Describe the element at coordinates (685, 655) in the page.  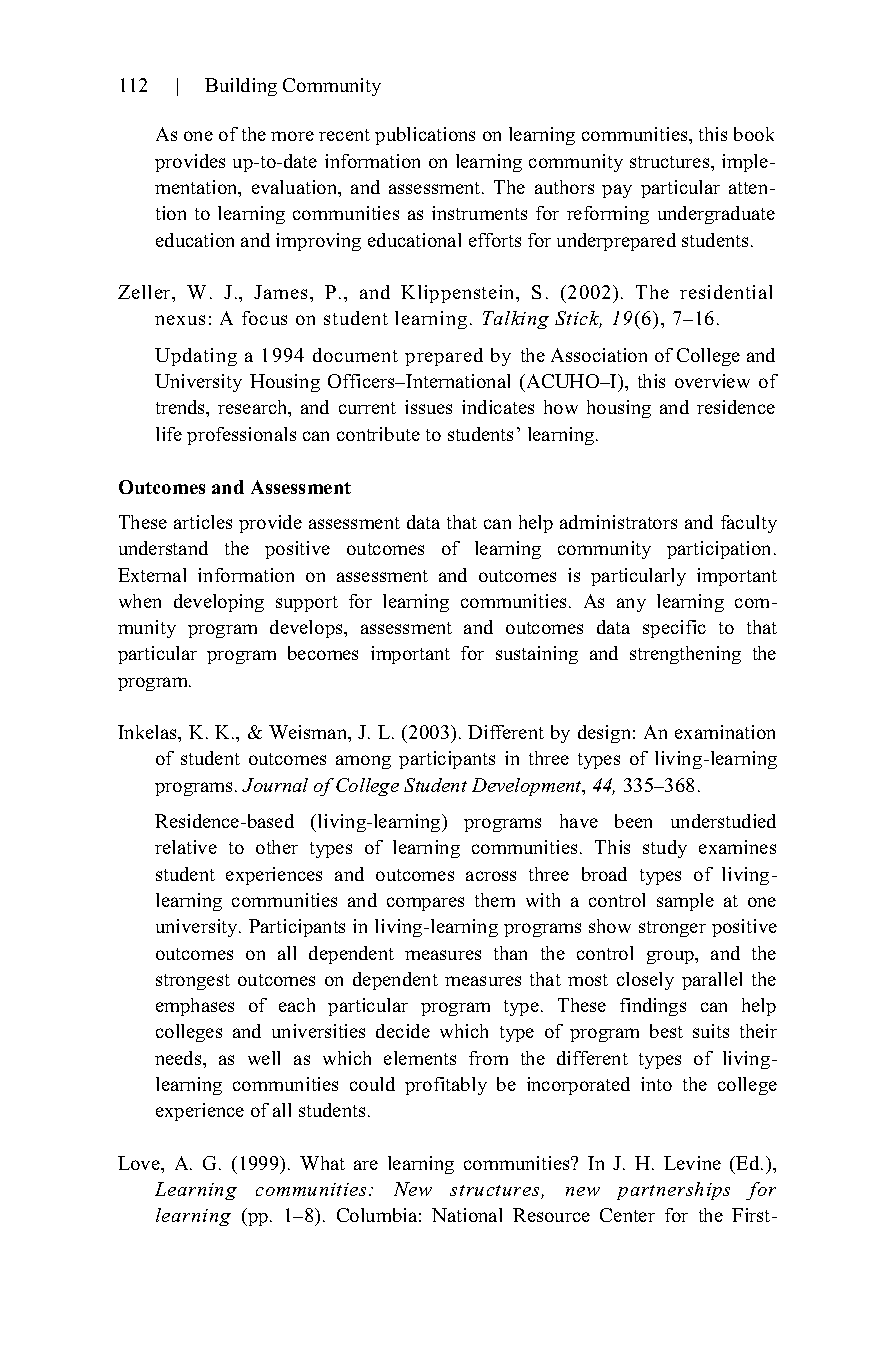
I see `strengthening` at that location.
